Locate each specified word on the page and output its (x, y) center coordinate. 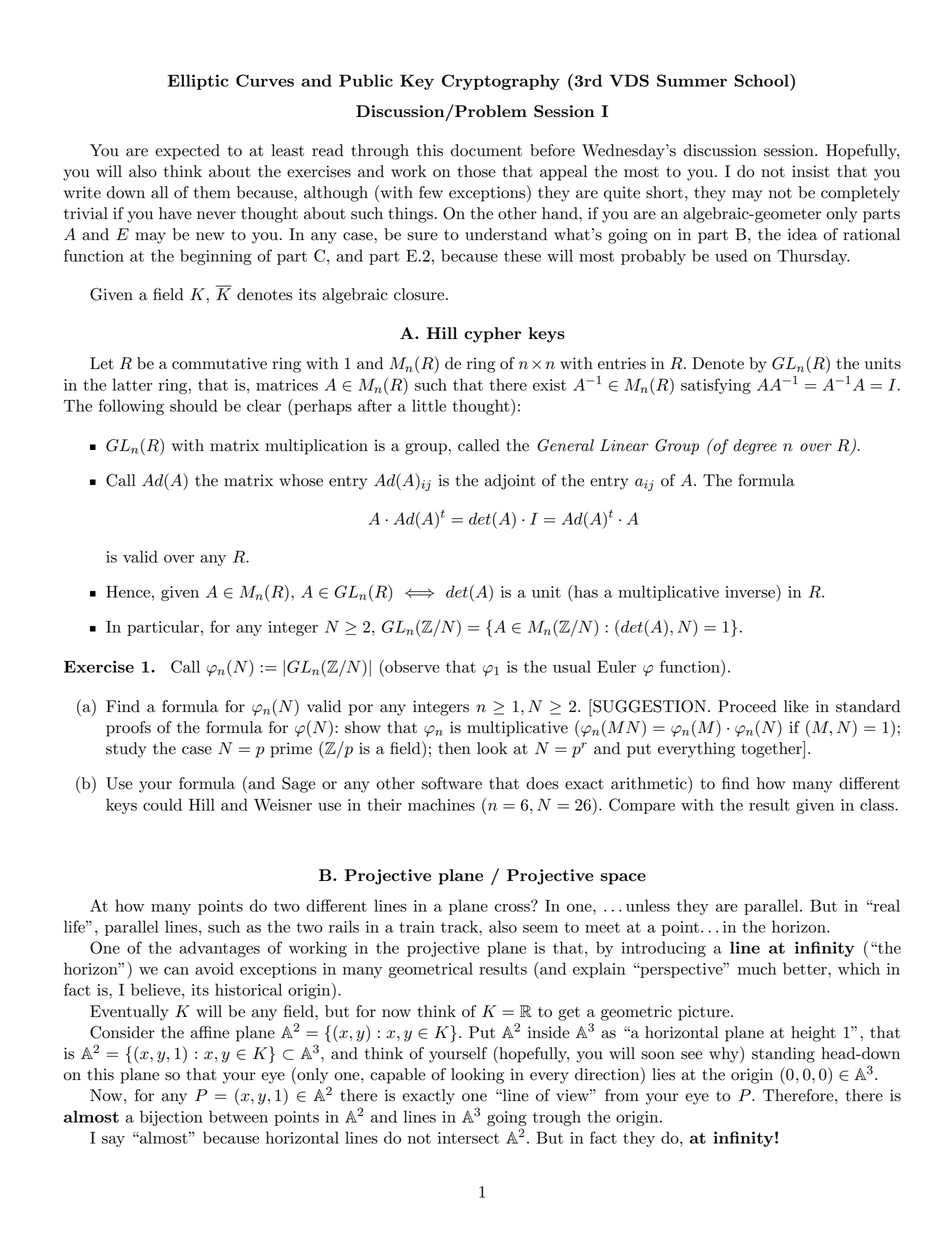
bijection (171, 1118)
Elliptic (198, 82)
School (762, 80)
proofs (128, 729)
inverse (751, 591)
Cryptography (501, 82)
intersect (468, 1138)
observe (411, 666)
